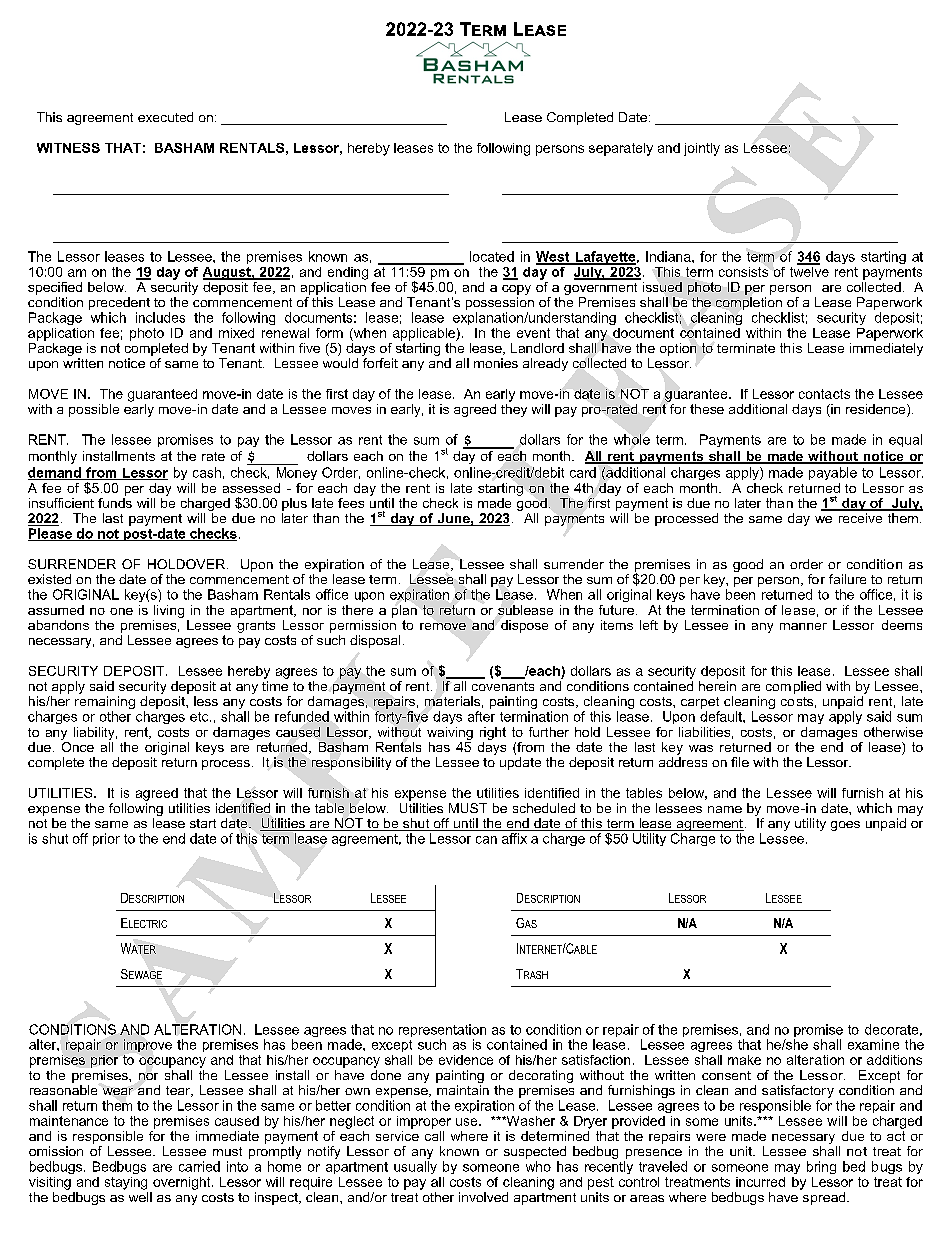 This image has height=1233, width=952. I want to click on file, so click(740, 762).
